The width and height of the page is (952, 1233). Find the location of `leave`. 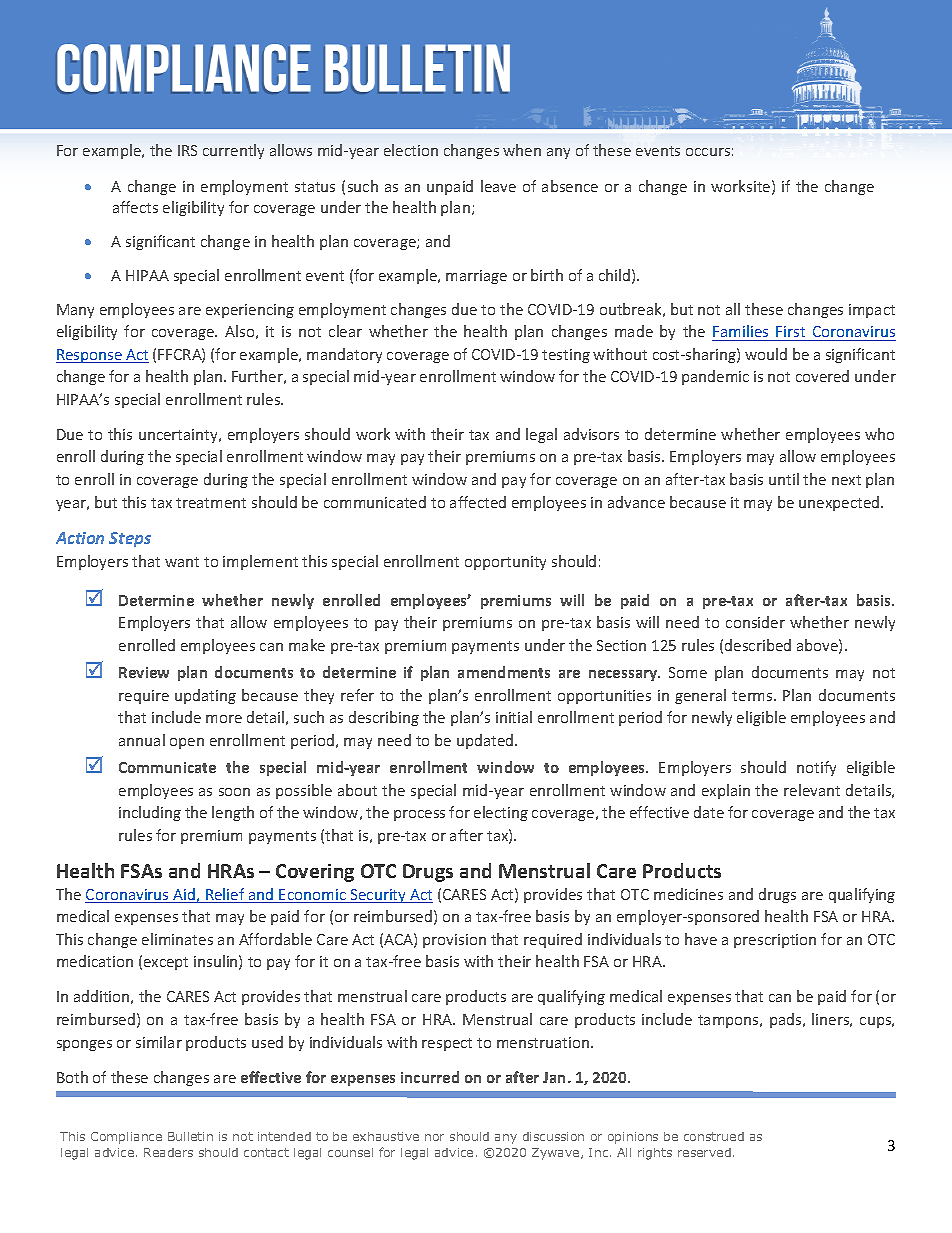

leave is located at coordinates (498, 186).
